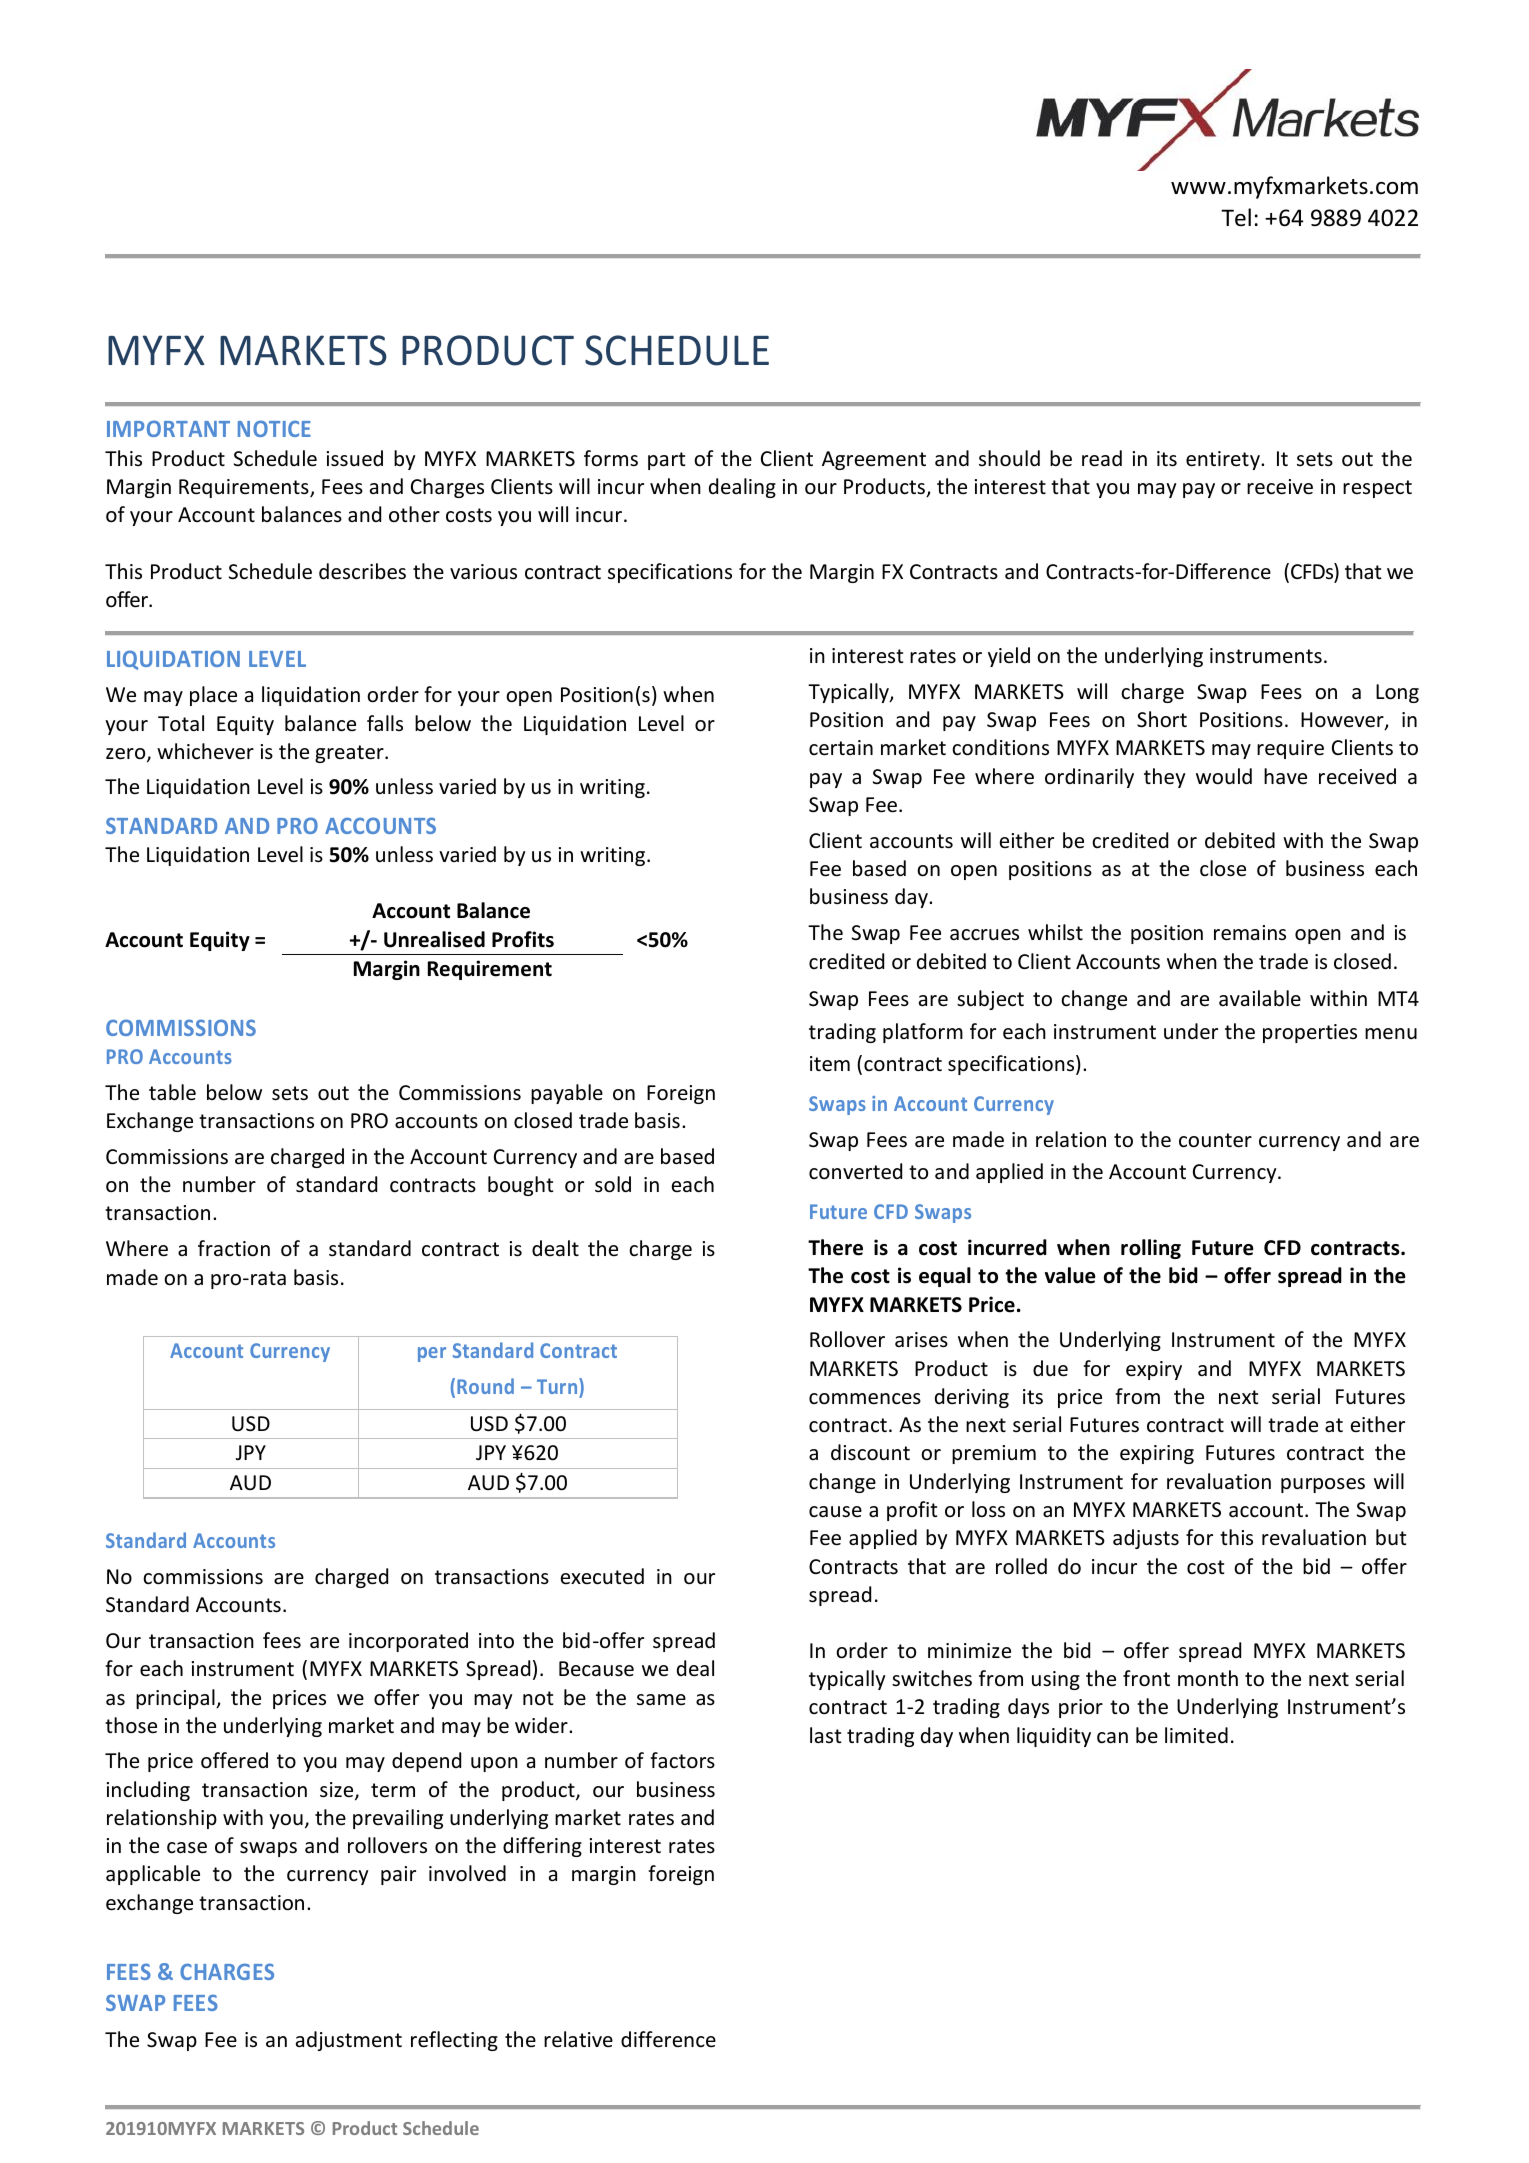 The image size is (1529, 2163). Describe the element at coordinates (213, 696) in the screenshot. I see `place` at that location.
